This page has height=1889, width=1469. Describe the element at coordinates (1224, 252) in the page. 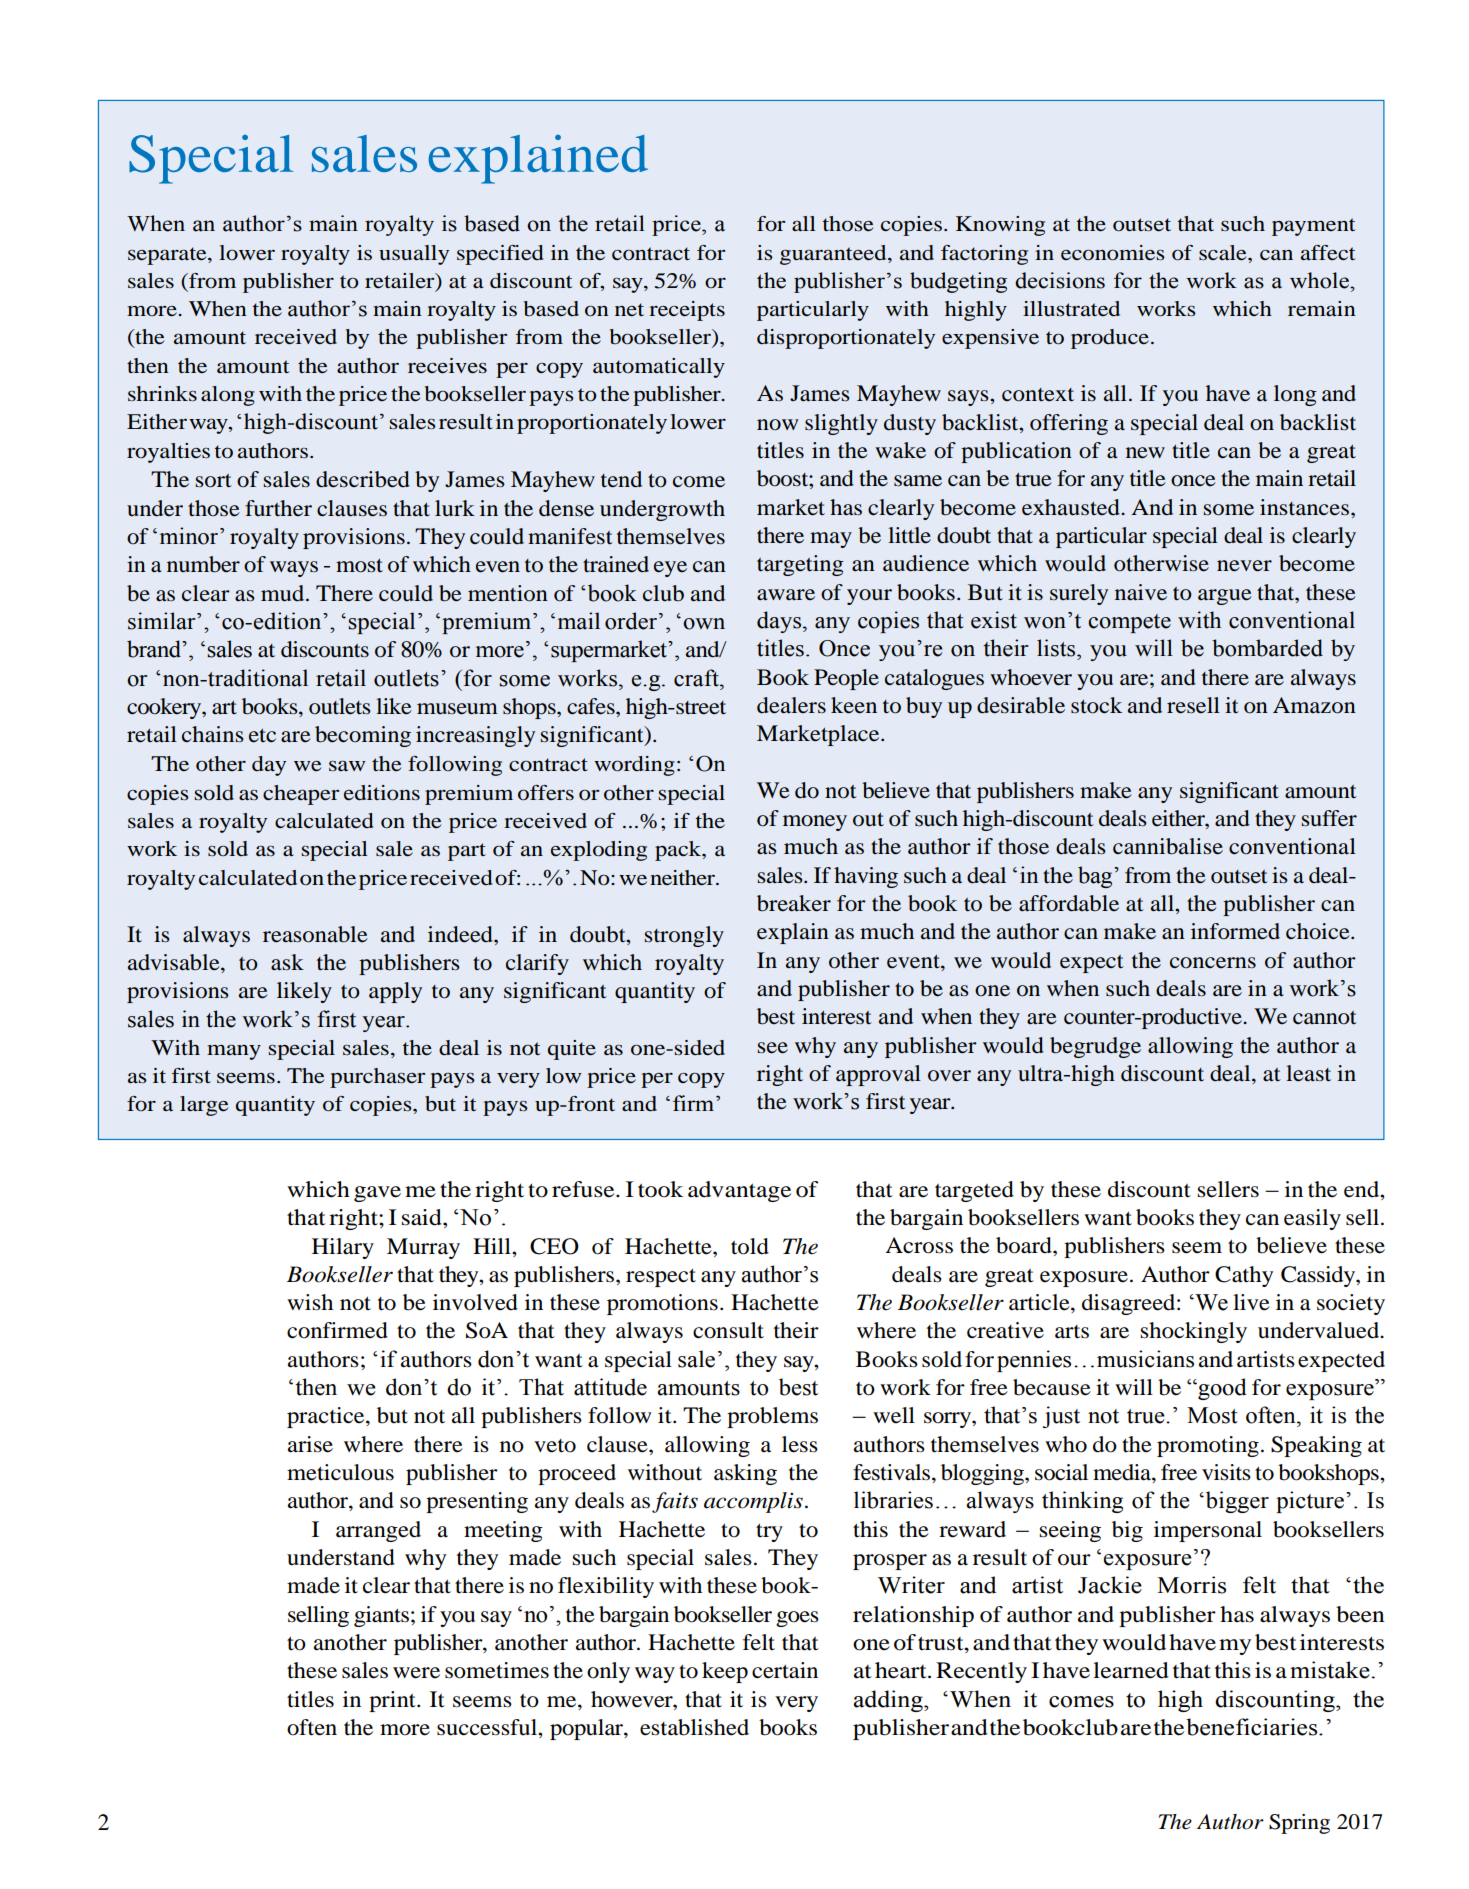

I see `scale` at that location.
